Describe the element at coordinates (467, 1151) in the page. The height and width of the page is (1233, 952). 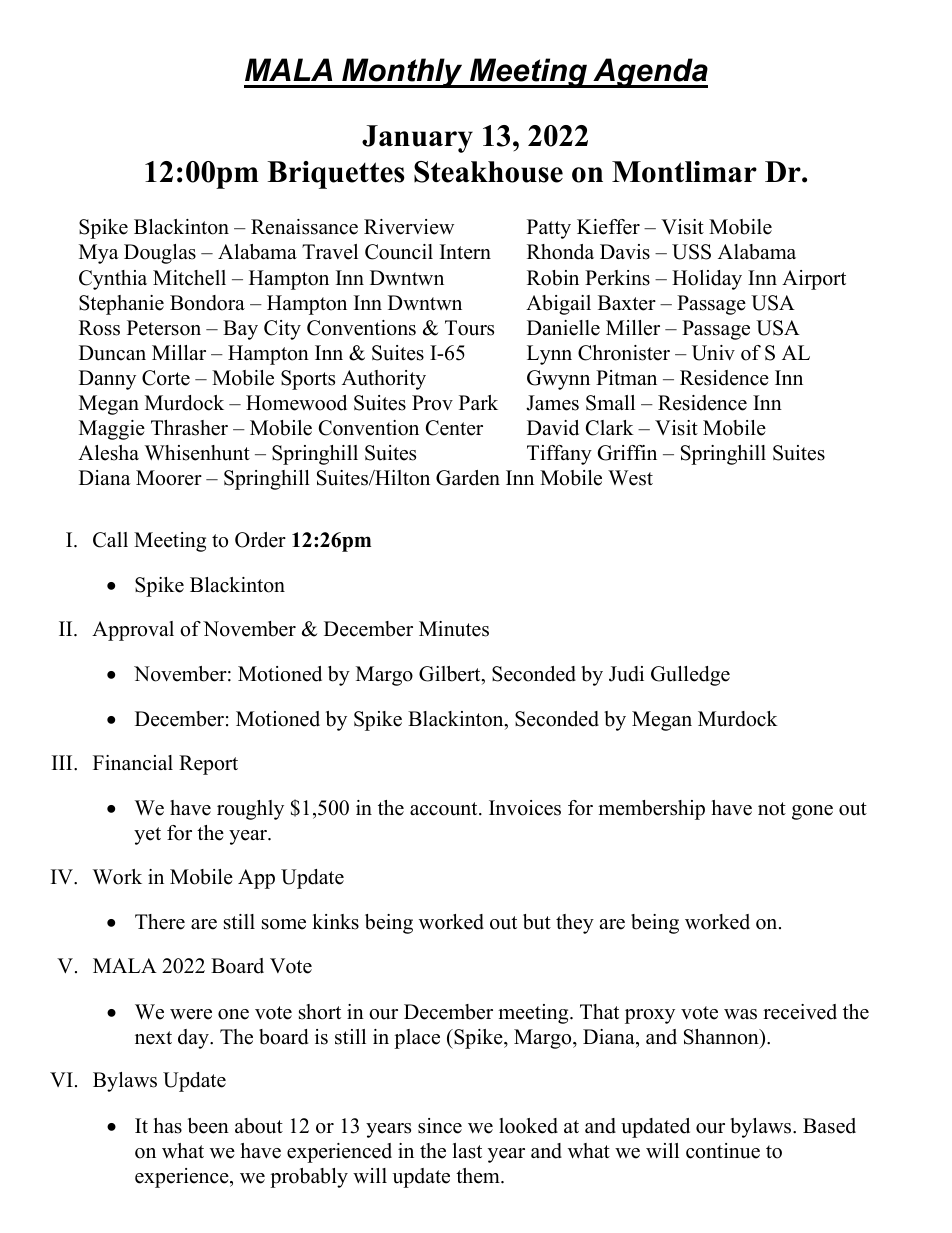
I see `last` at that location.
